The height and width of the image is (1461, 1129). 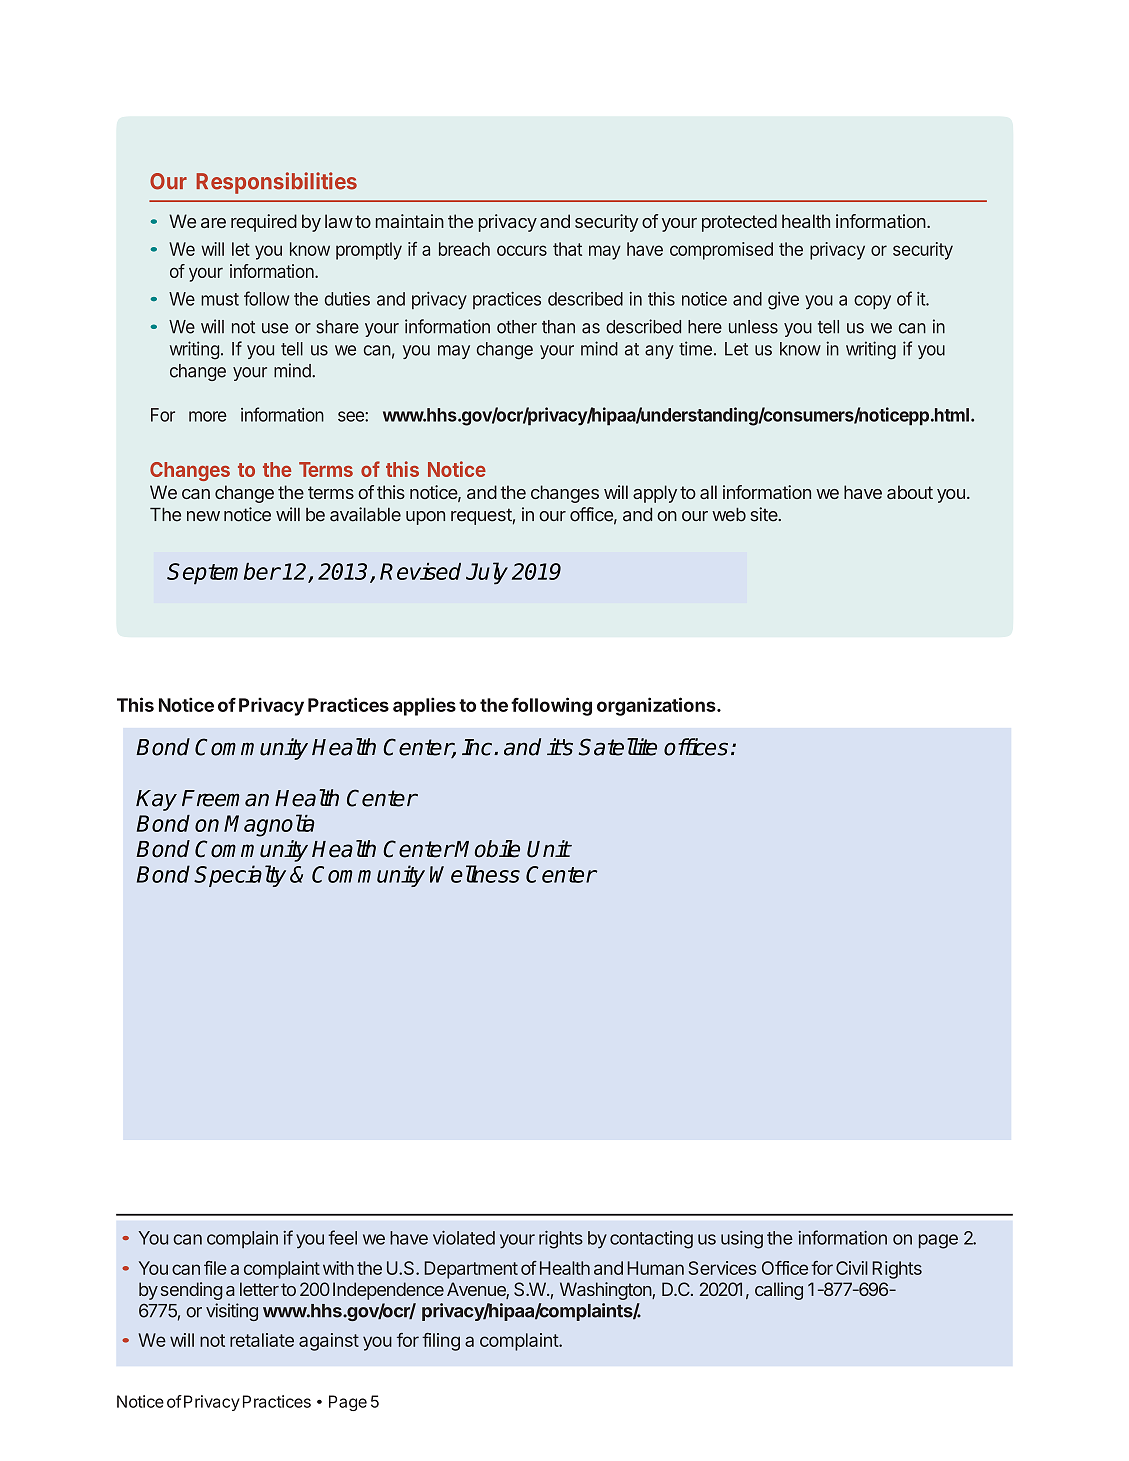 I want to click on protected, so click(x=739, y=223).
